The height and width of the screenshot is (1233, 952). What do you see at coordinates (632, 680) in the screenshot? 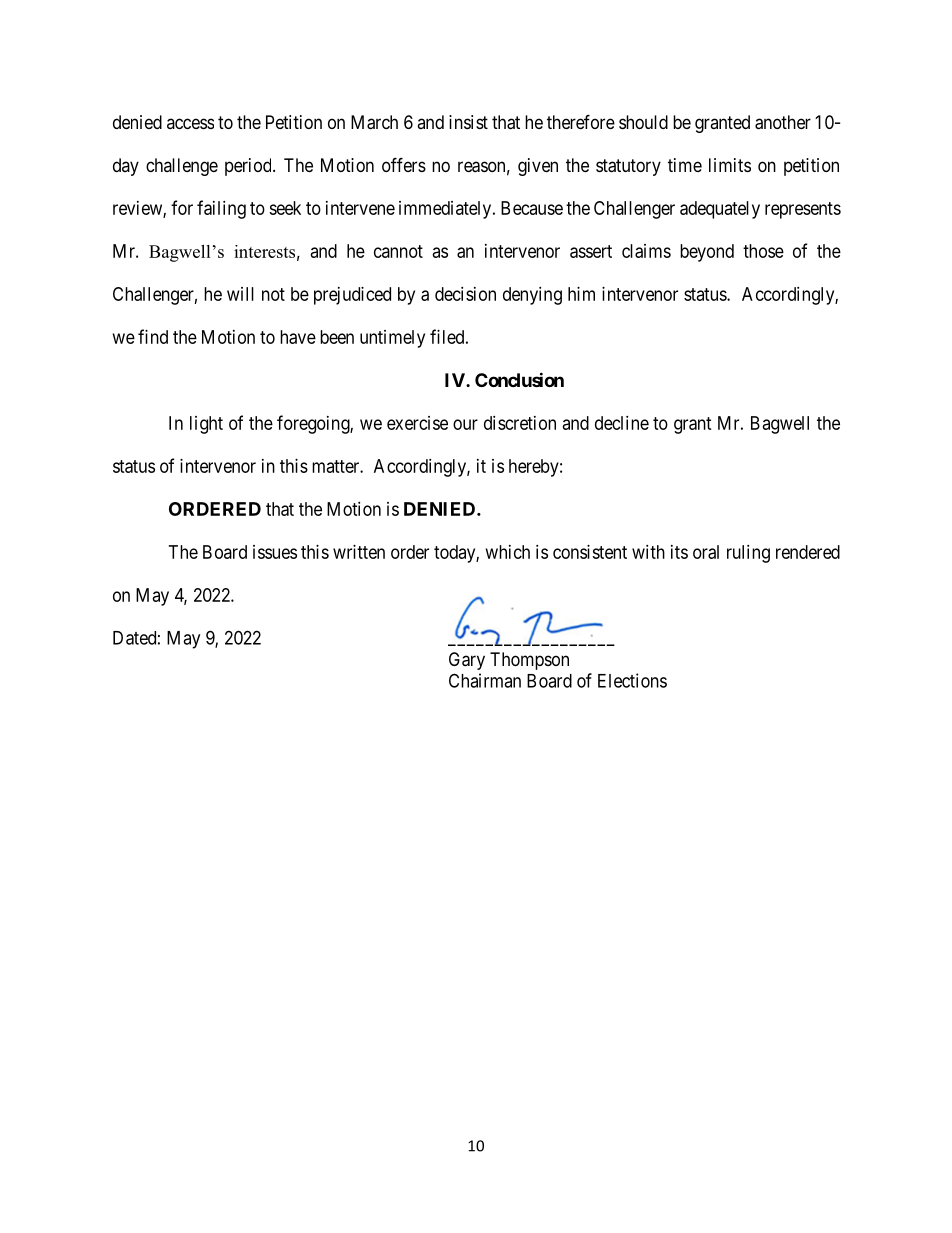
I see `Elections` at bounding box center [632, 680].
